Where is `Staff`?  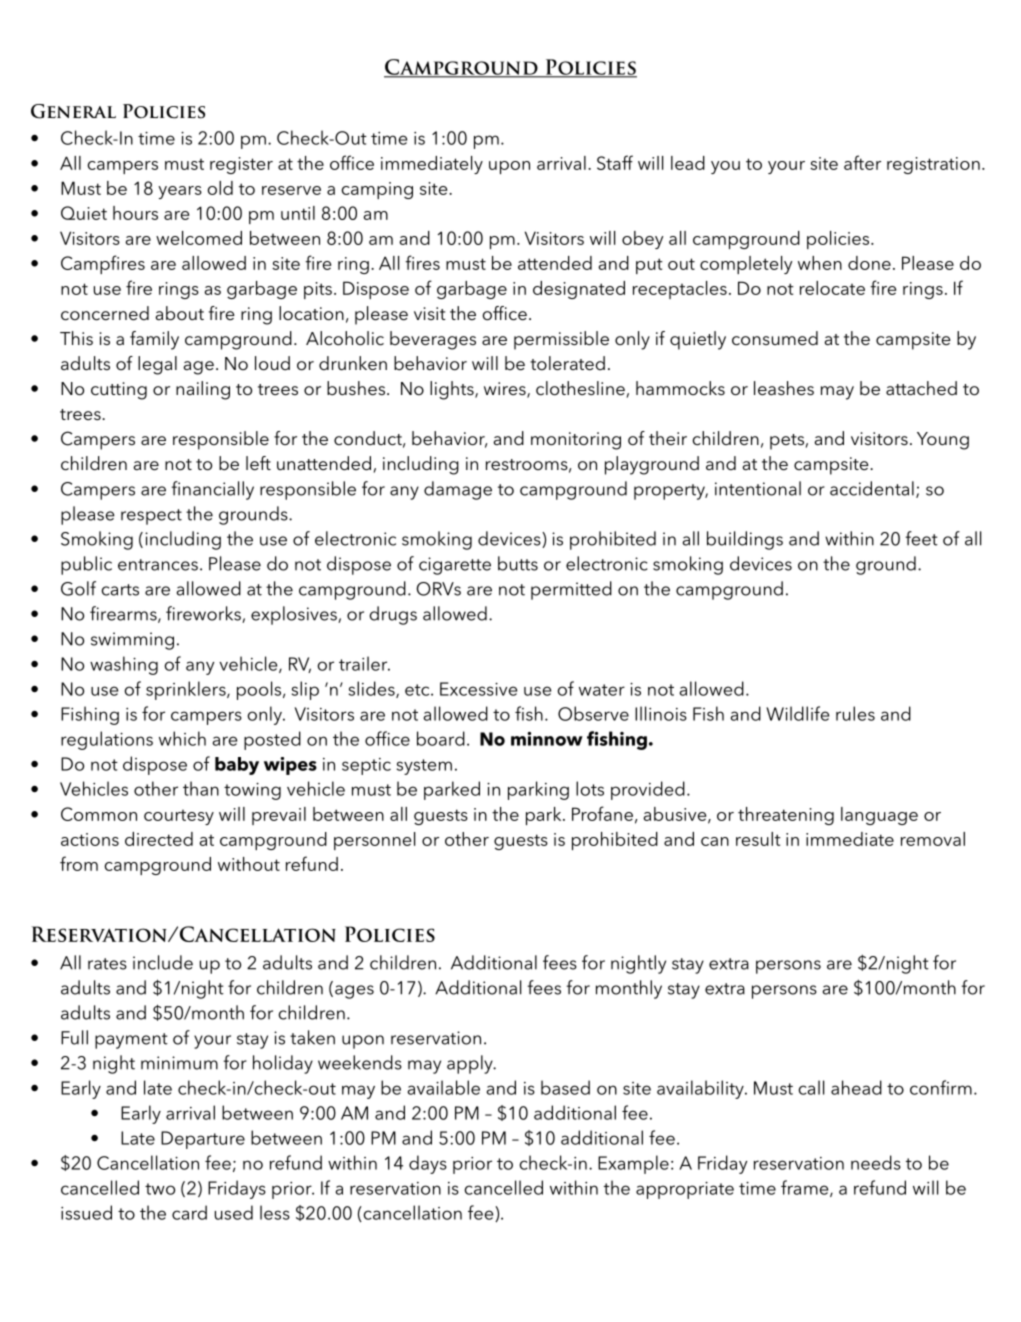
Staff is located at coordinates (615, 162).
